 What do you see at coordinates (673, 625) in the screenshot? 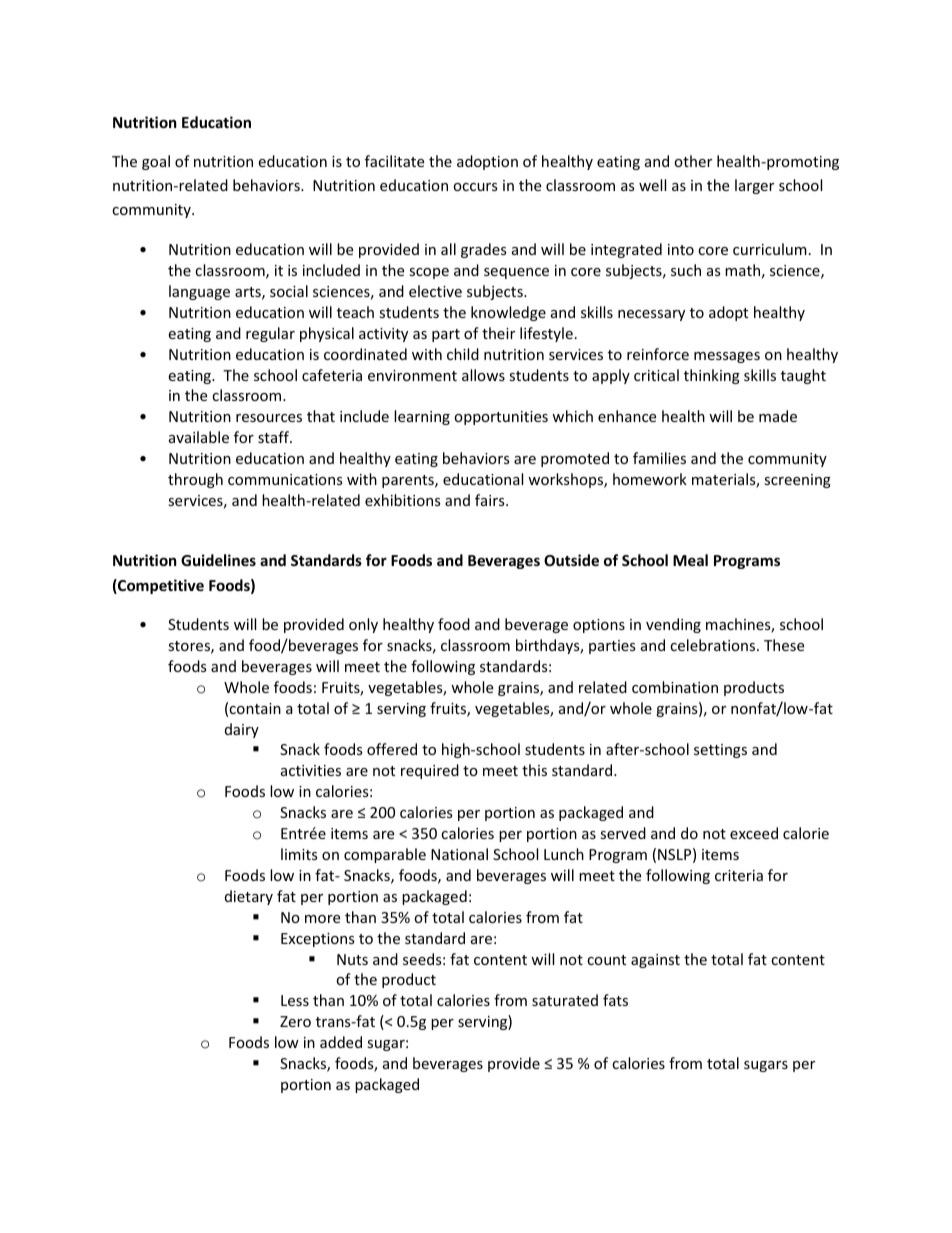
I see `vending` at bounding box center [673, 625].
